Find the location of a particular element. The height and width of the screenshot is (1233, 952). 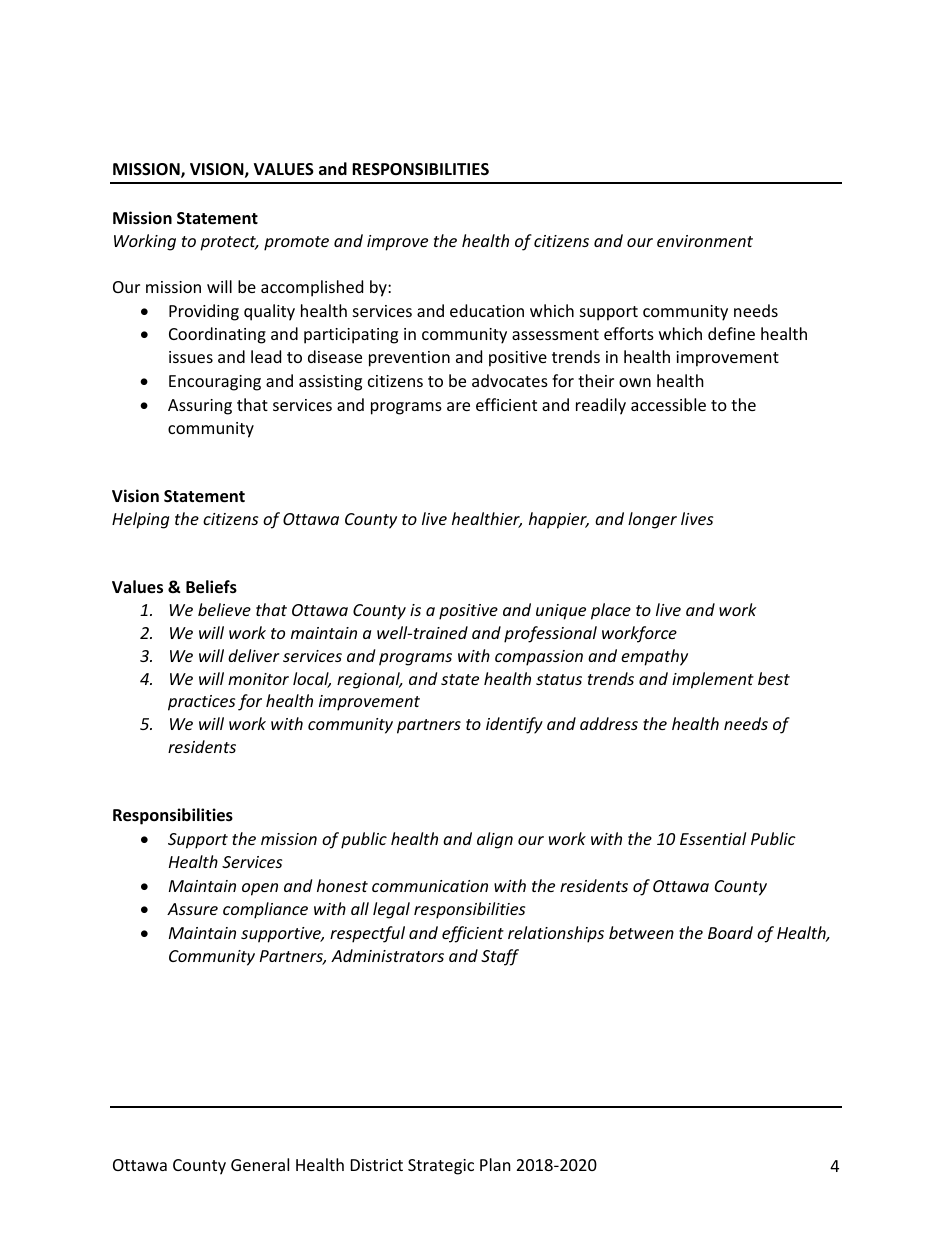

environment is located at coordinates (705, 241).
